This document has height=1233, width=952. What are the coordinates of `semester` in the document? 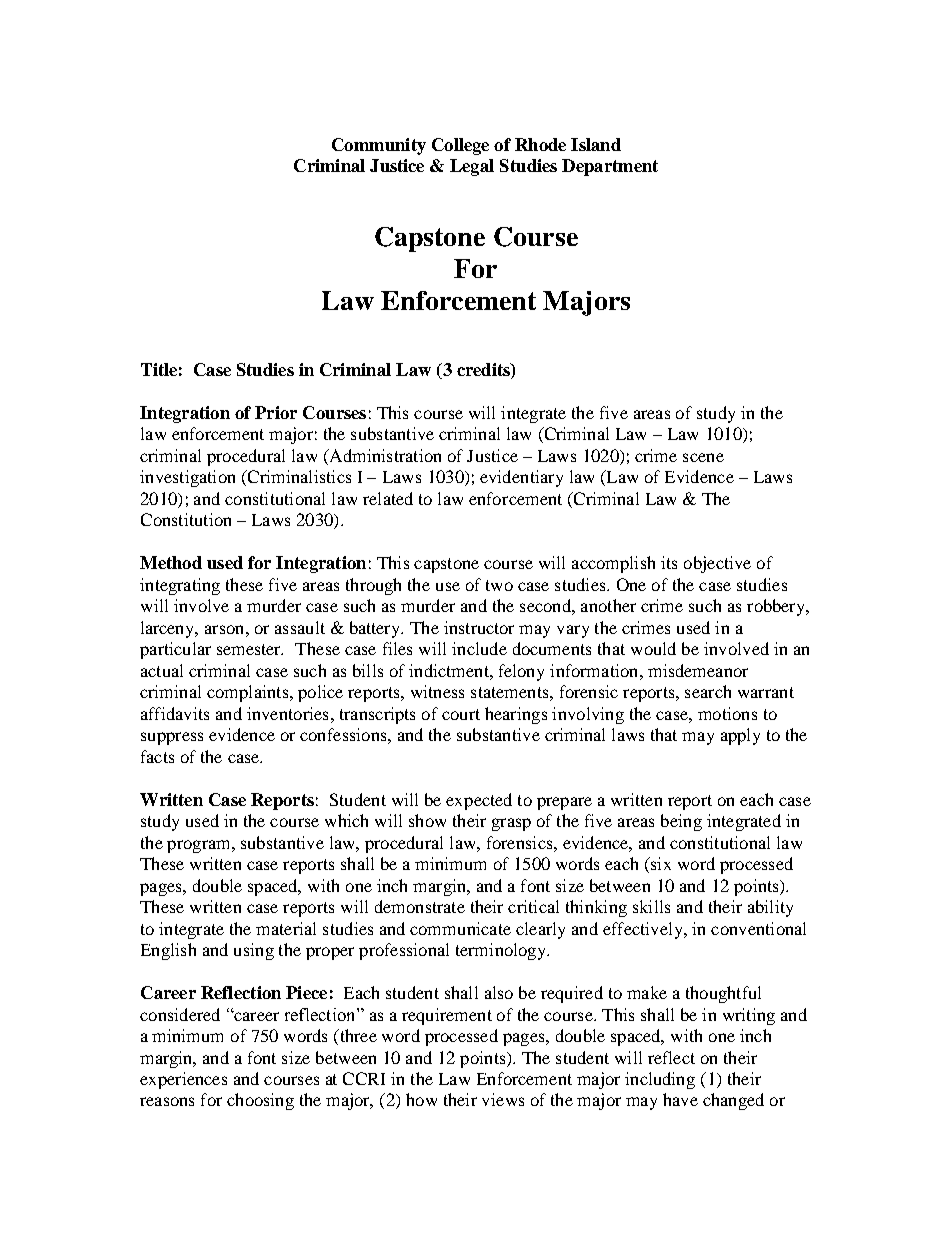 It's located at (250, 649).
